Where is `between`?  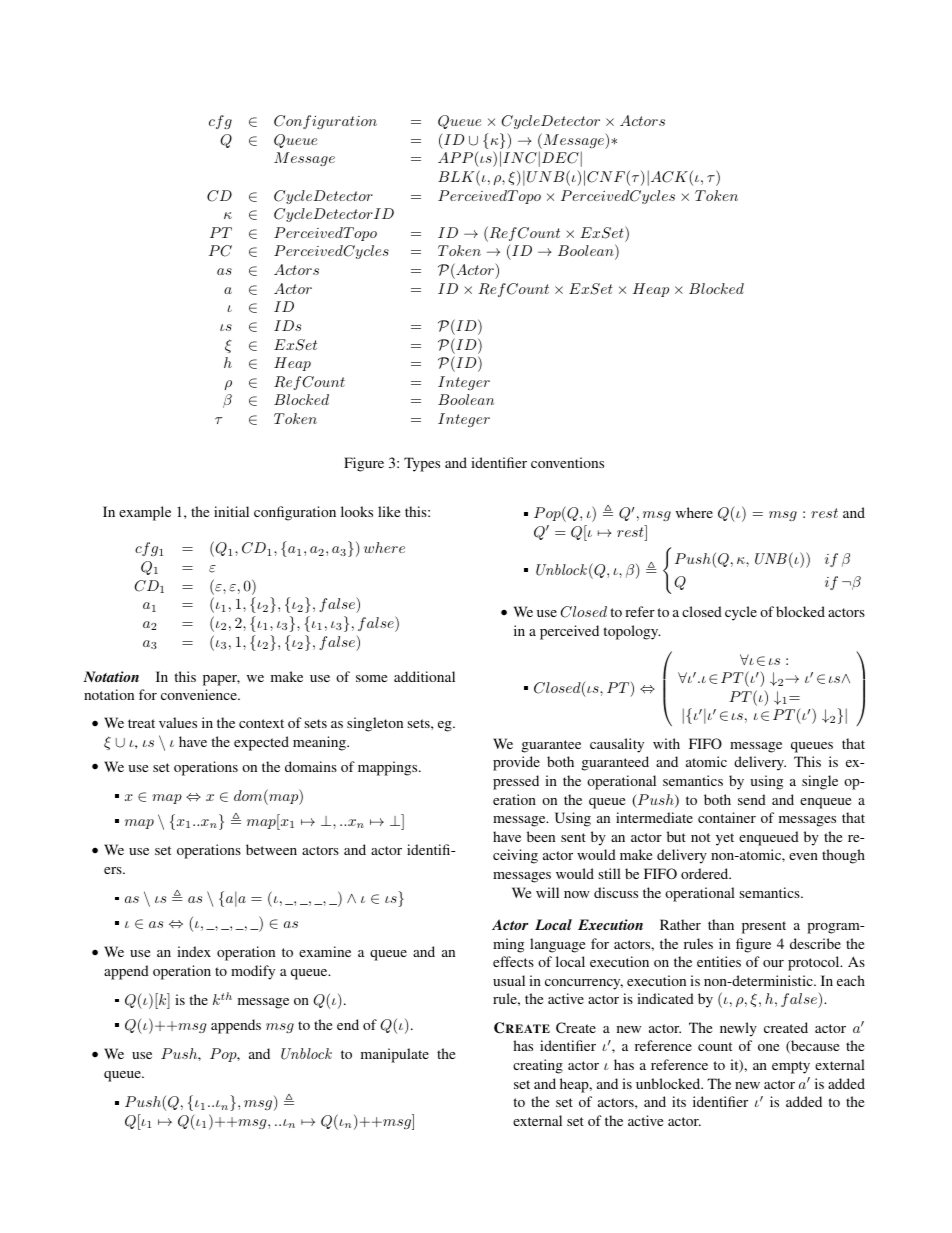 between is located at coordinates (271, 849).
